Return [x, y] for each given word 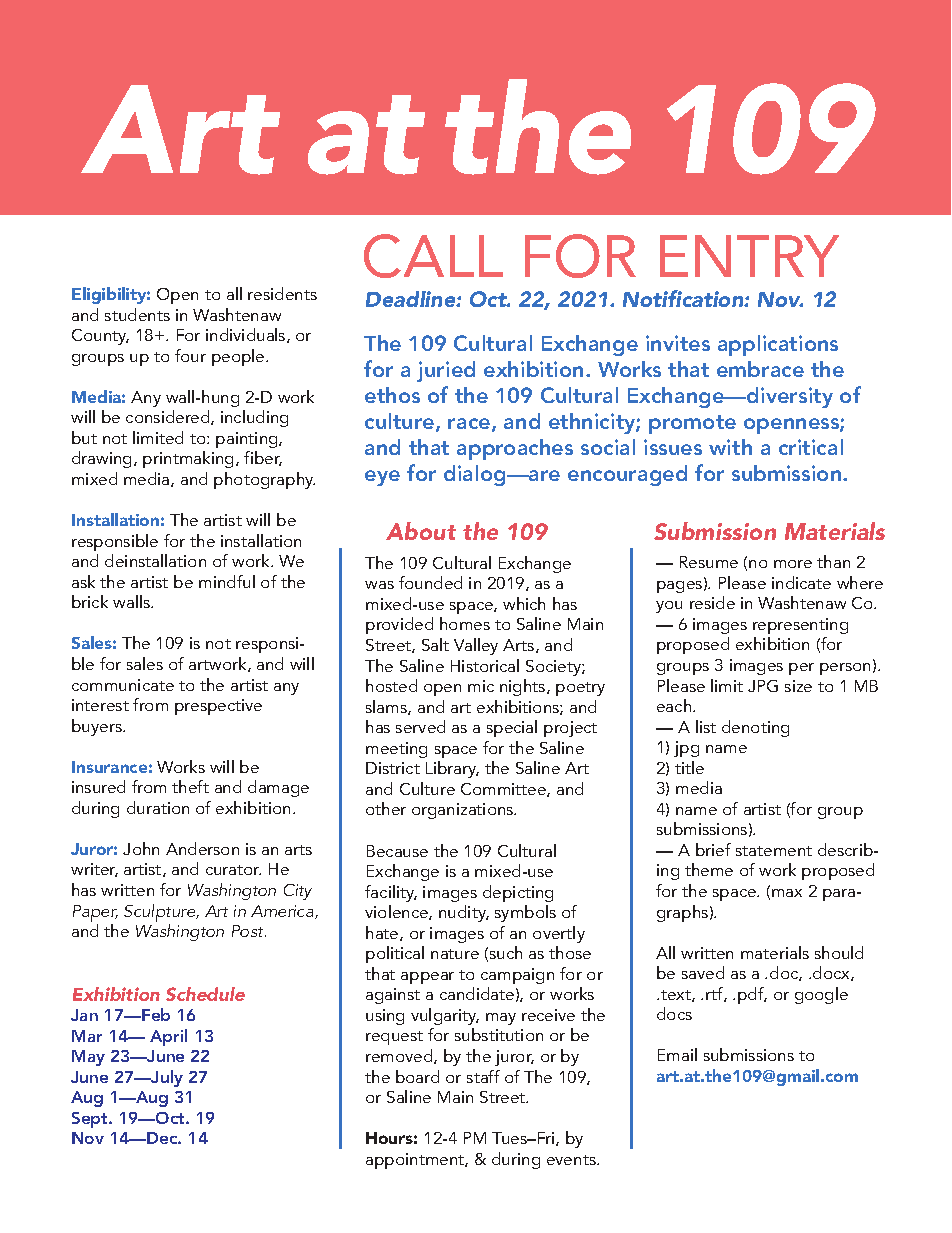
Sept [91, 1120]
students [137, 314]
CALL [433, 256]
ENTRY [749, 256]
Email [677, 1054]
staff [483, 1076]
